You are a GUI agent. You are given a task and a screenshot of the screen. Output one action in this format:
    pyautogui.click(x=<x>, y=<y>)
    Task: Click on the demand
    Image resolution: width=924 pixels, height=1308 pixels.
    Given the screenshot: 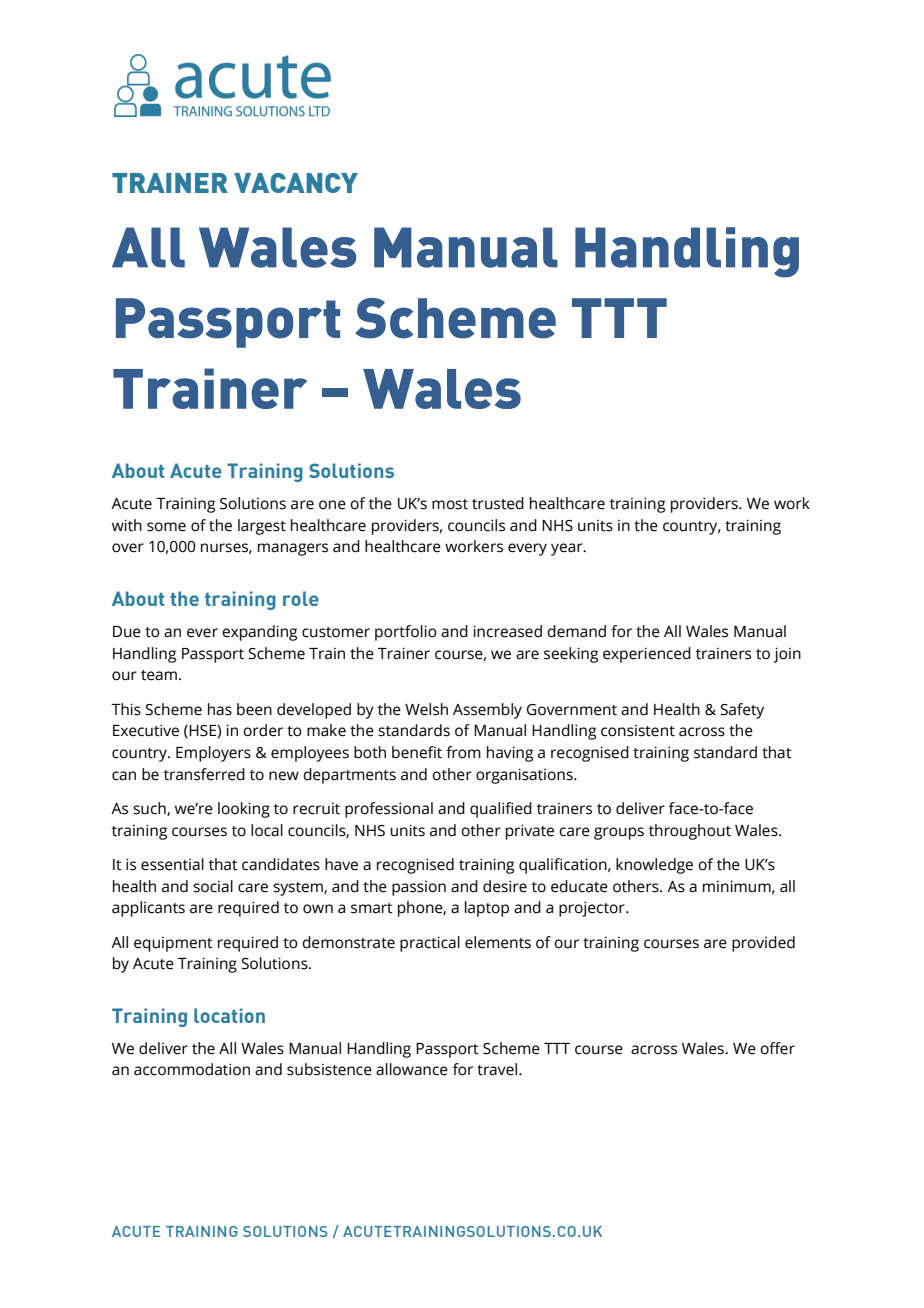 What is the action you would take?
    pyautogui.click(x=576, y=631)
